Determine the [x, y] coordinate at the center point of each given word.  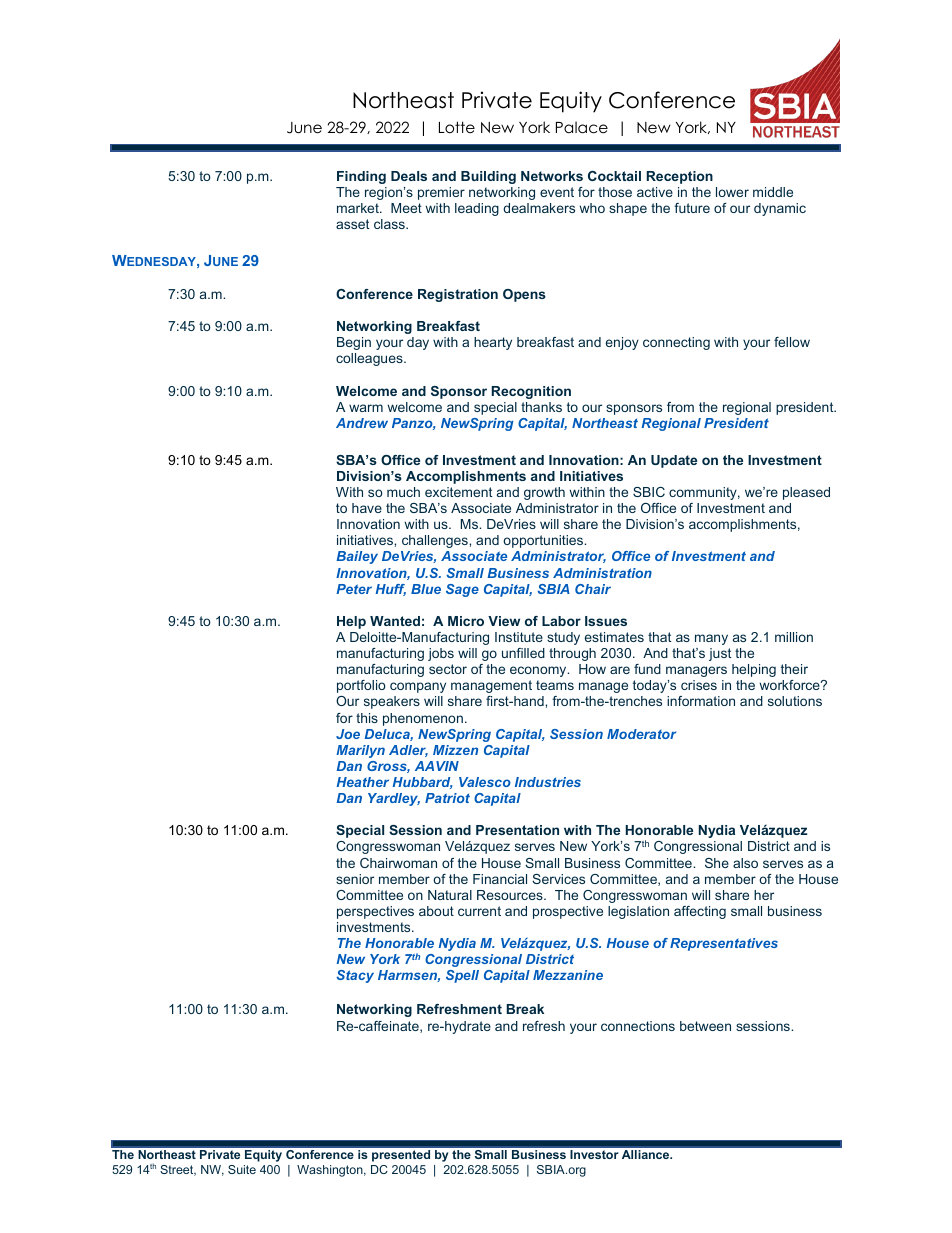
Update [674, 461]
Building [488, 177]
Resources [511, 895]
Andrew [362, 423]
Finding [361, 177]
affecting [700, 912]
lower [732, 192]
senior [355, 879]
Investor [594, 1154]
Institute [519, 637]
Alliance [647, 1154]
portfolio [361, 686]
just [720, 654]
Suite [242, 1169]
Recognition [531, 392]
